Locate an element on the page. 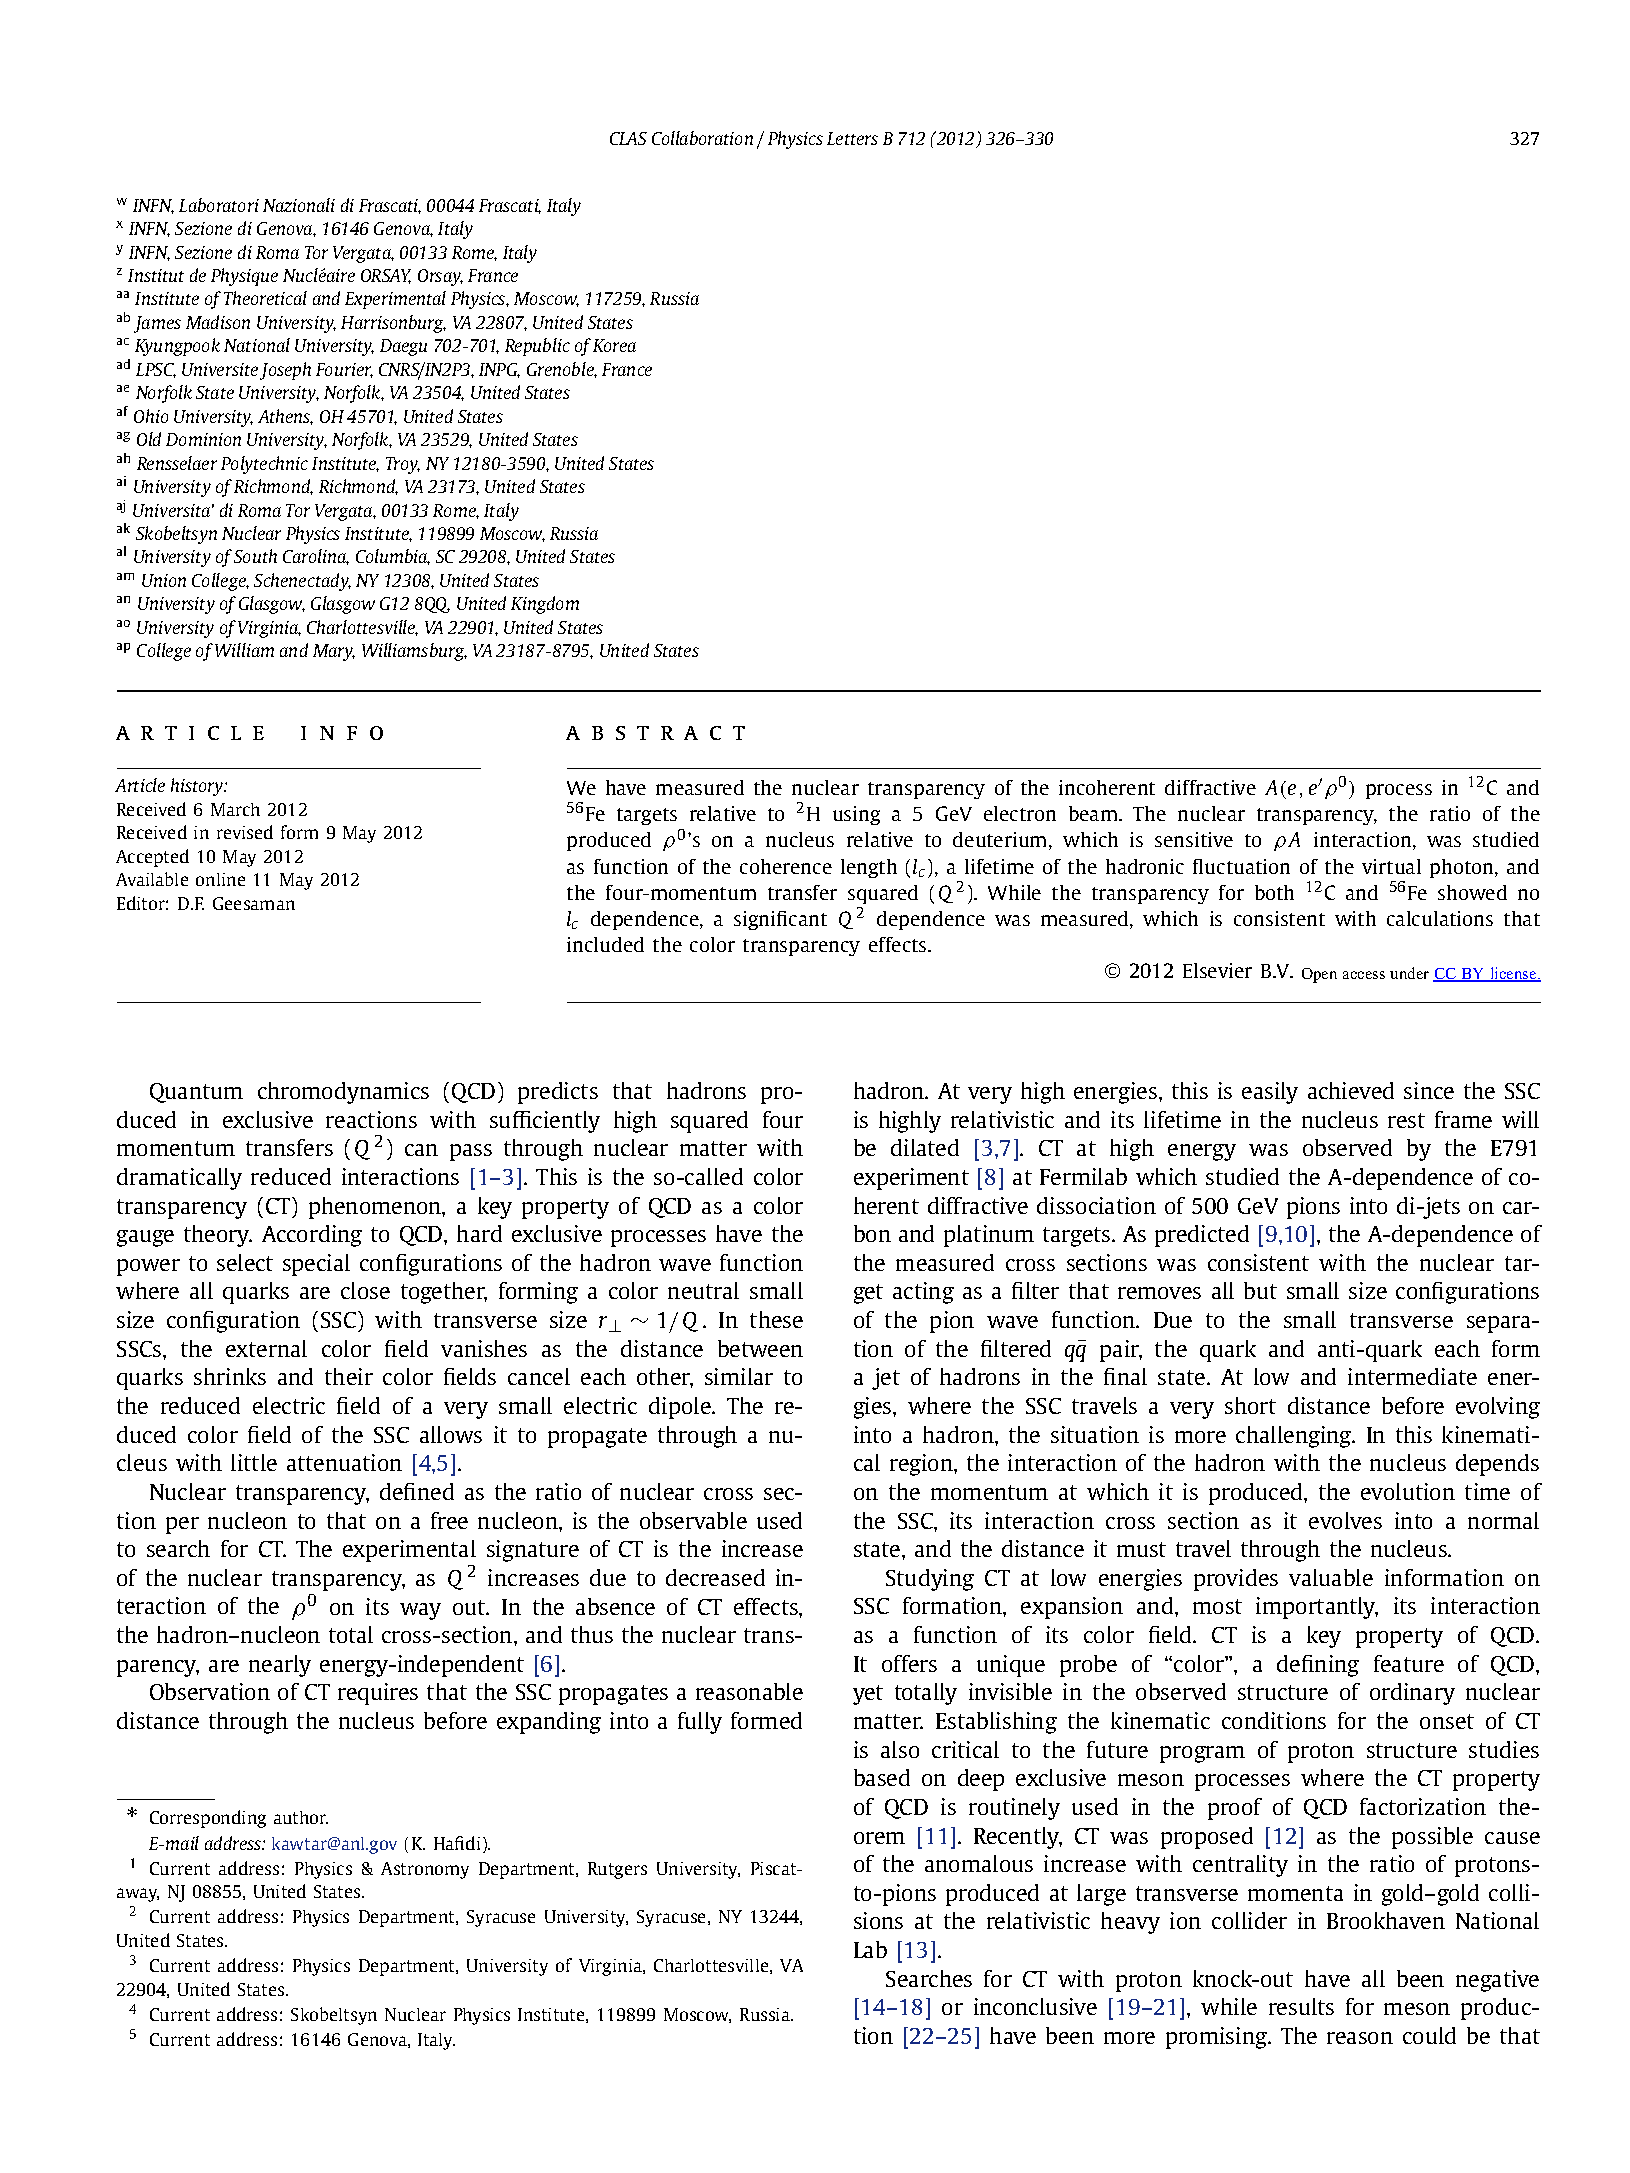 The image size is (1630, 2173). CLAS is located at coordinates (628, 138).
